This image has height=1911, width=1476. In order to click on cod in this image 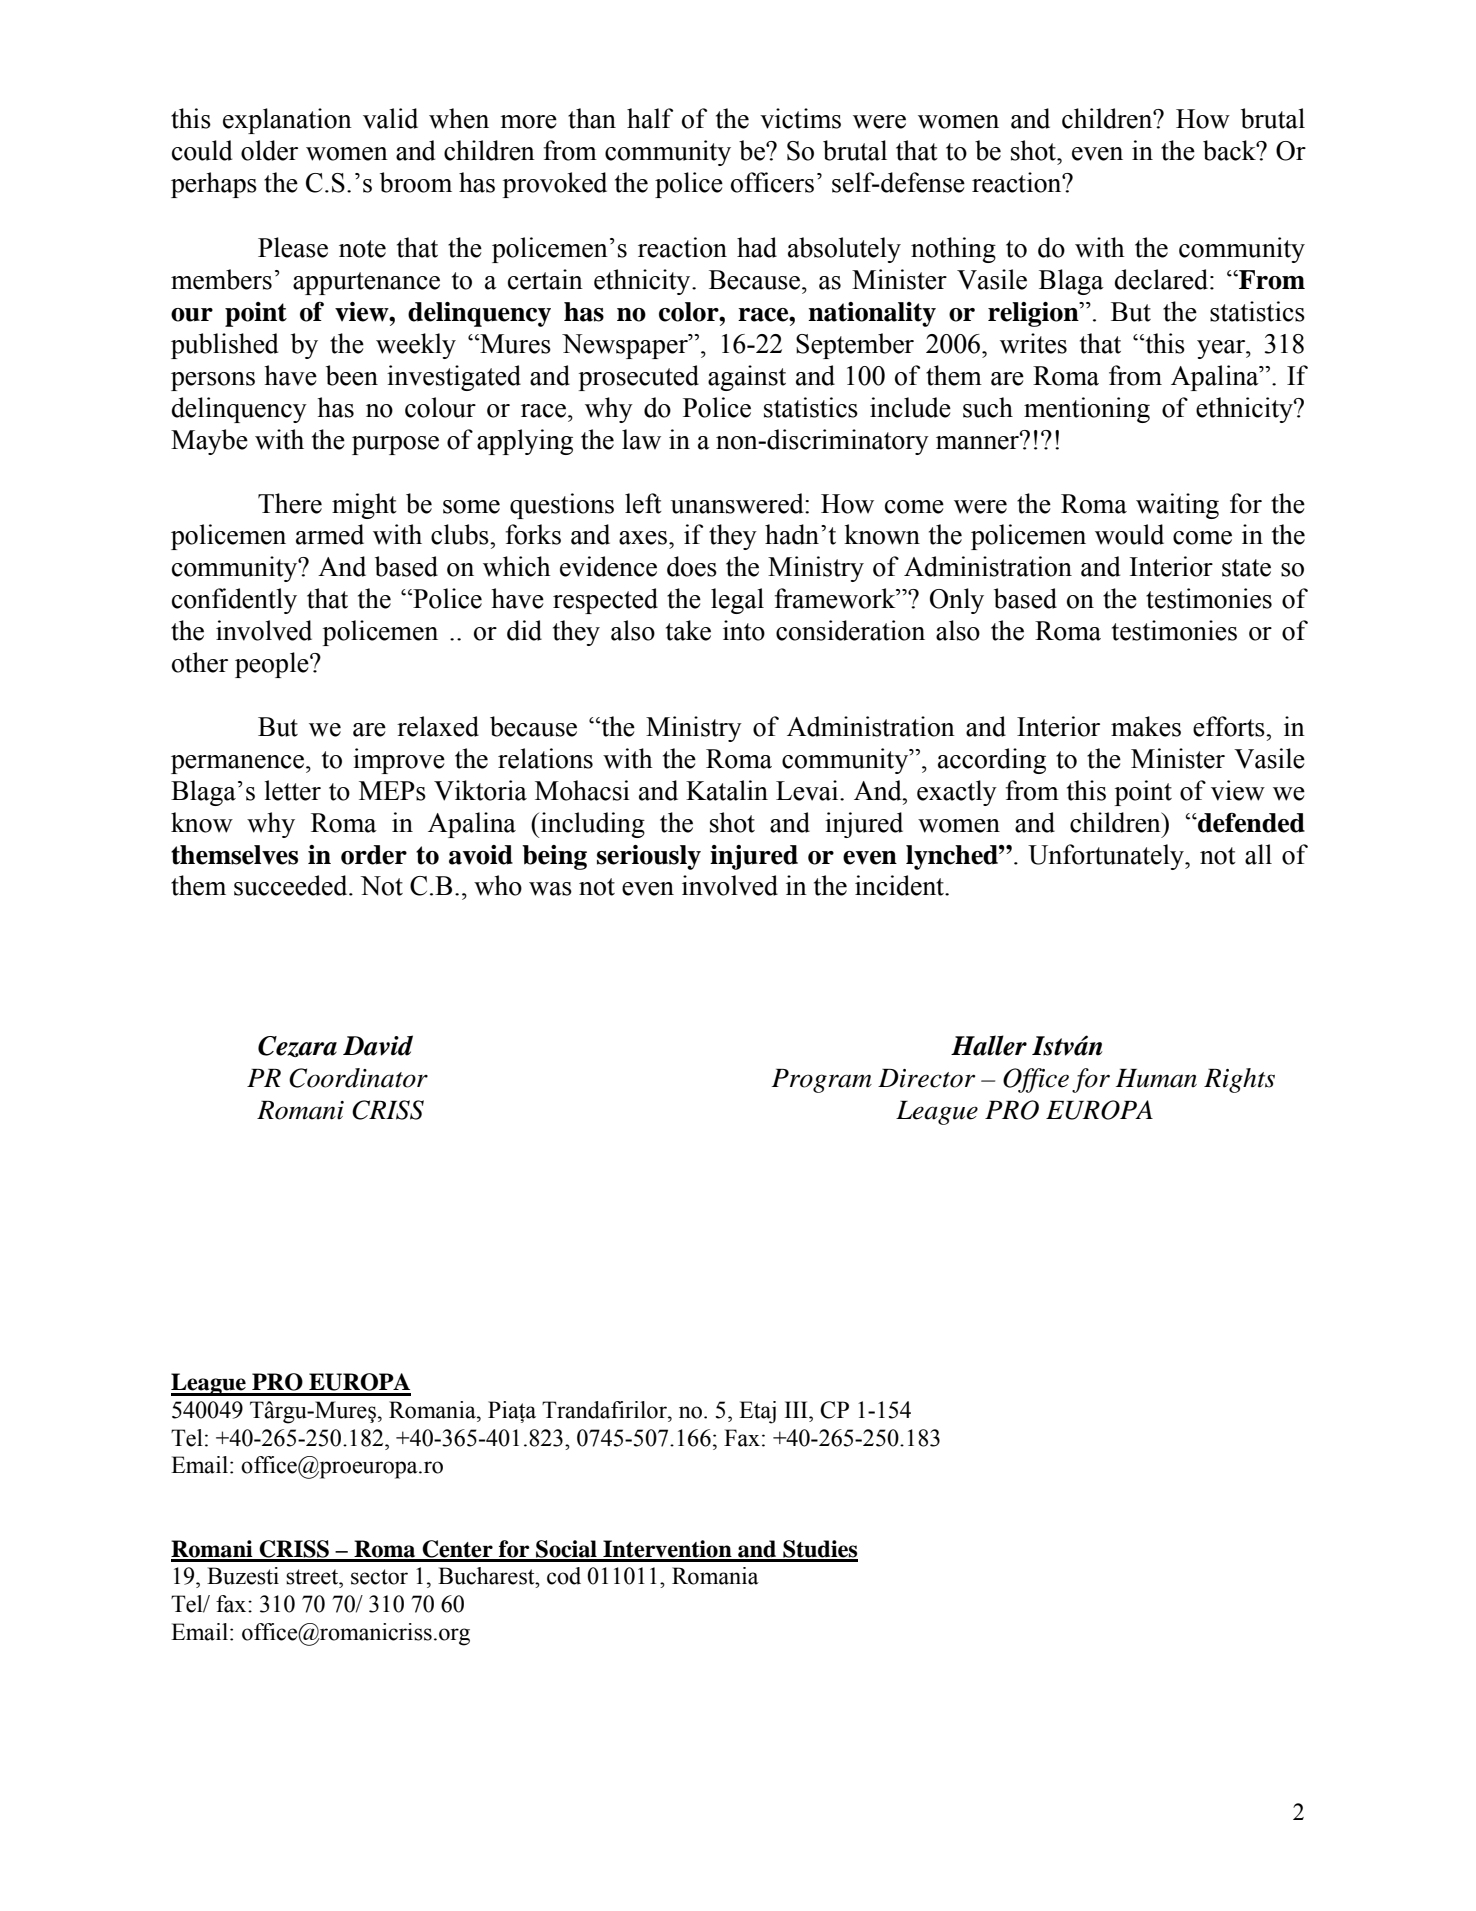, I will do `click(564, 1576)`.
